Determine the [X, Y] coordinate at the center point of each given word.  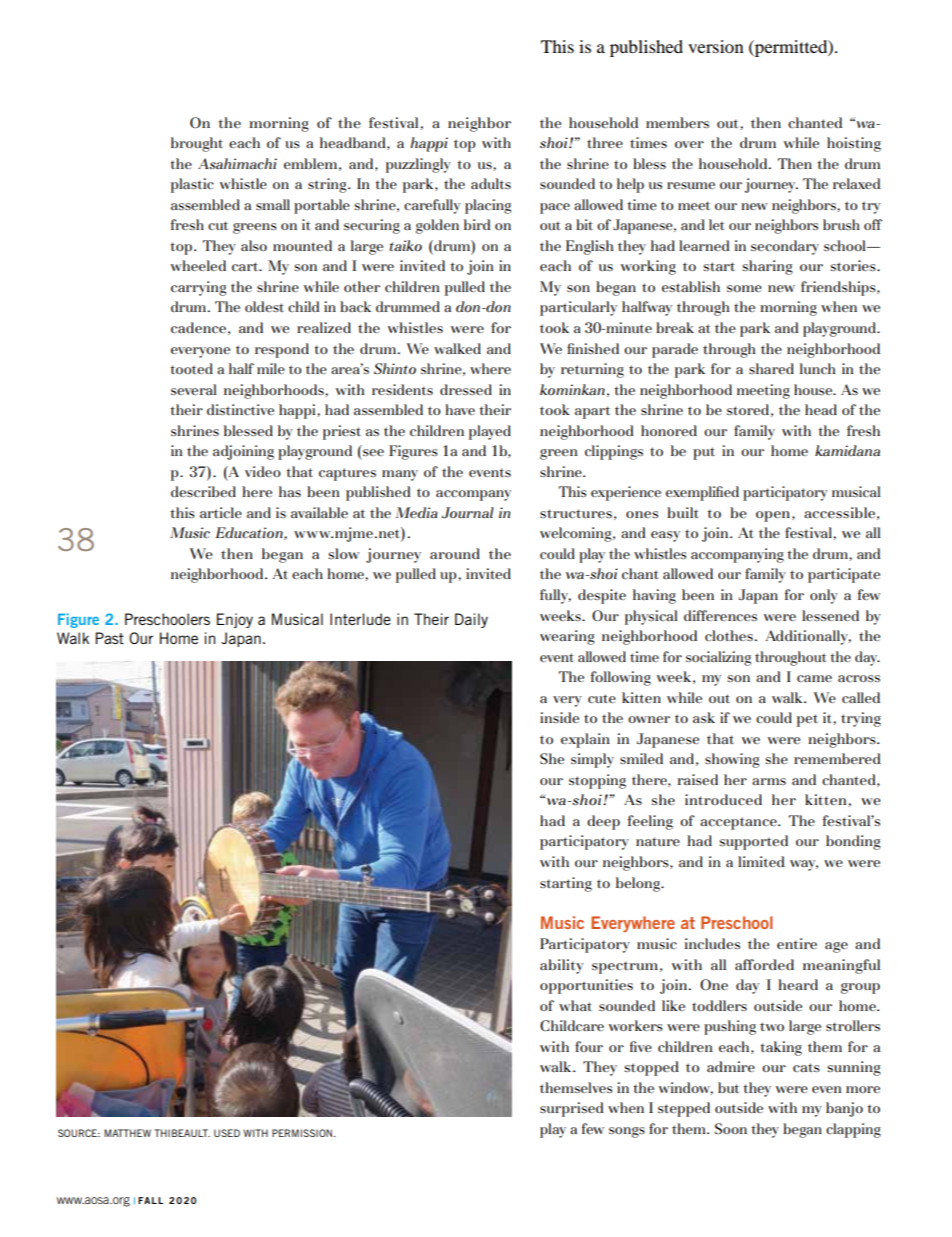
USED [227, 1133]
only [824, 596]
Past [109, 638]
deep [603, 822]
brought [197, 144]
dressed [466, 389]
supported [754, 842]
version [716, 46]
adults [491, 183]
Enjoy [235, 620]
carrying [199, 288]
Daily [471, 620]
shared [771, 368]
